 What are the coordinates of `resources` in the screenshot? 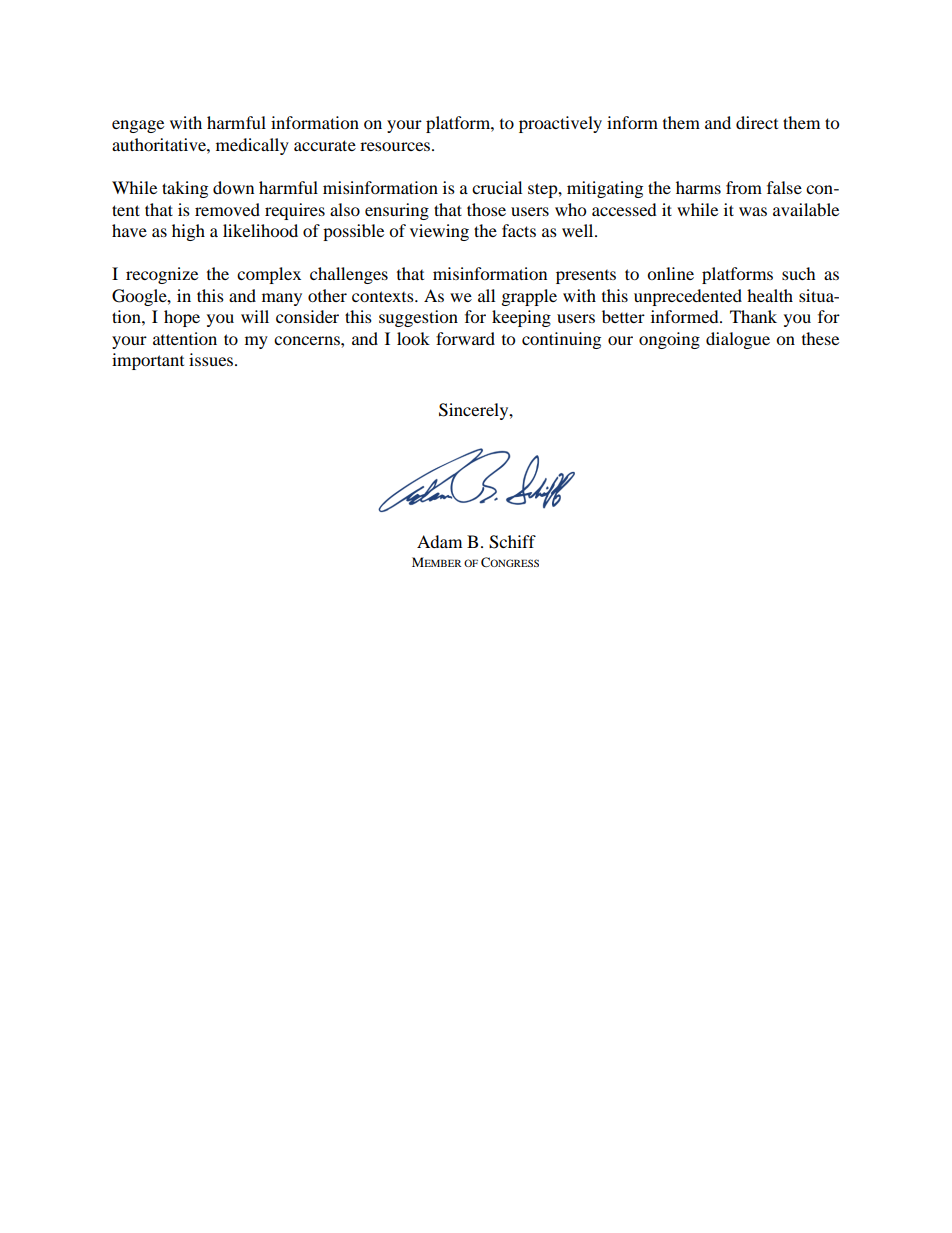 It's located at (396, 146).
